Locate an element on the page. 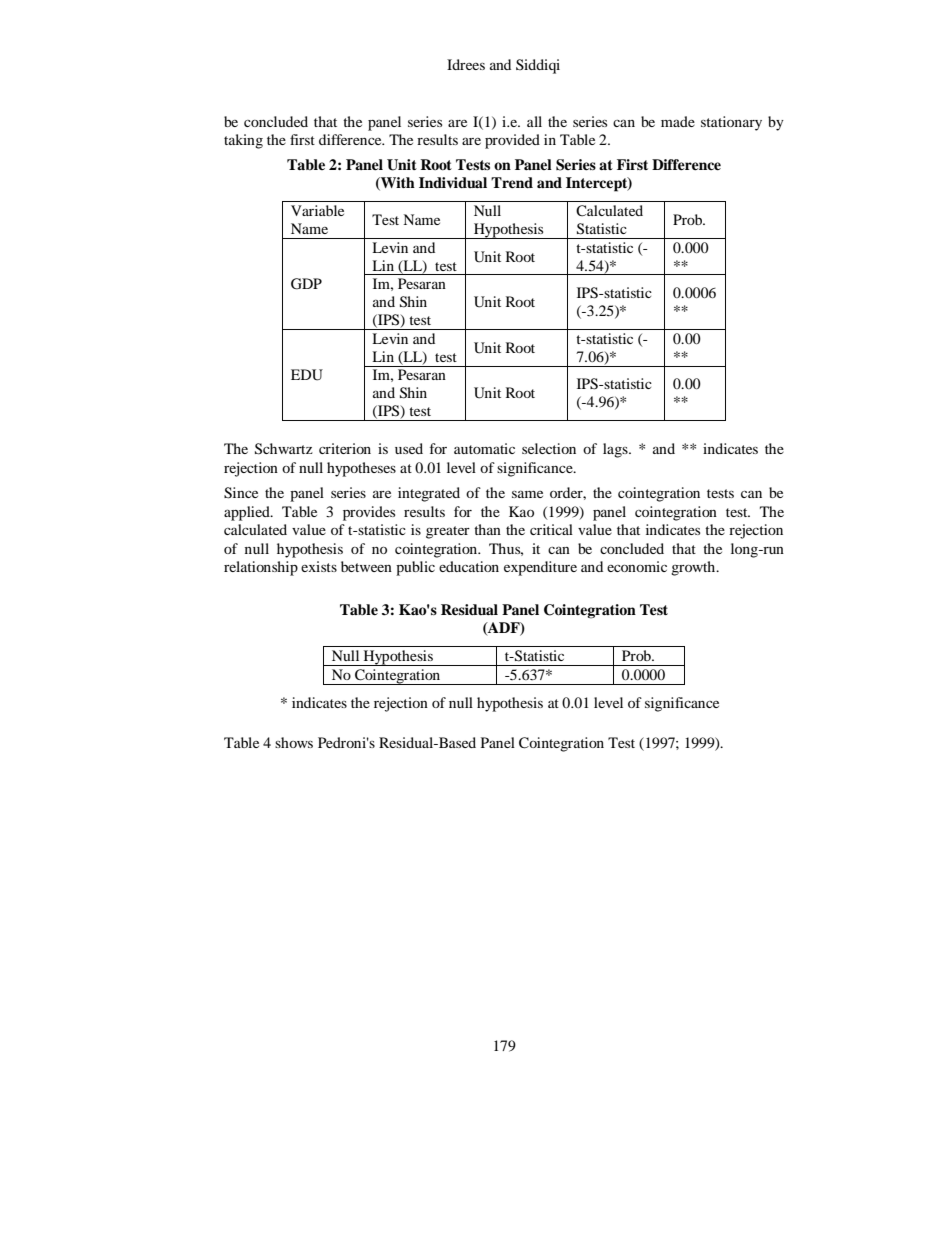 The height and width of the document is (1233, 952). economic is located at coordinates (637, 566).
